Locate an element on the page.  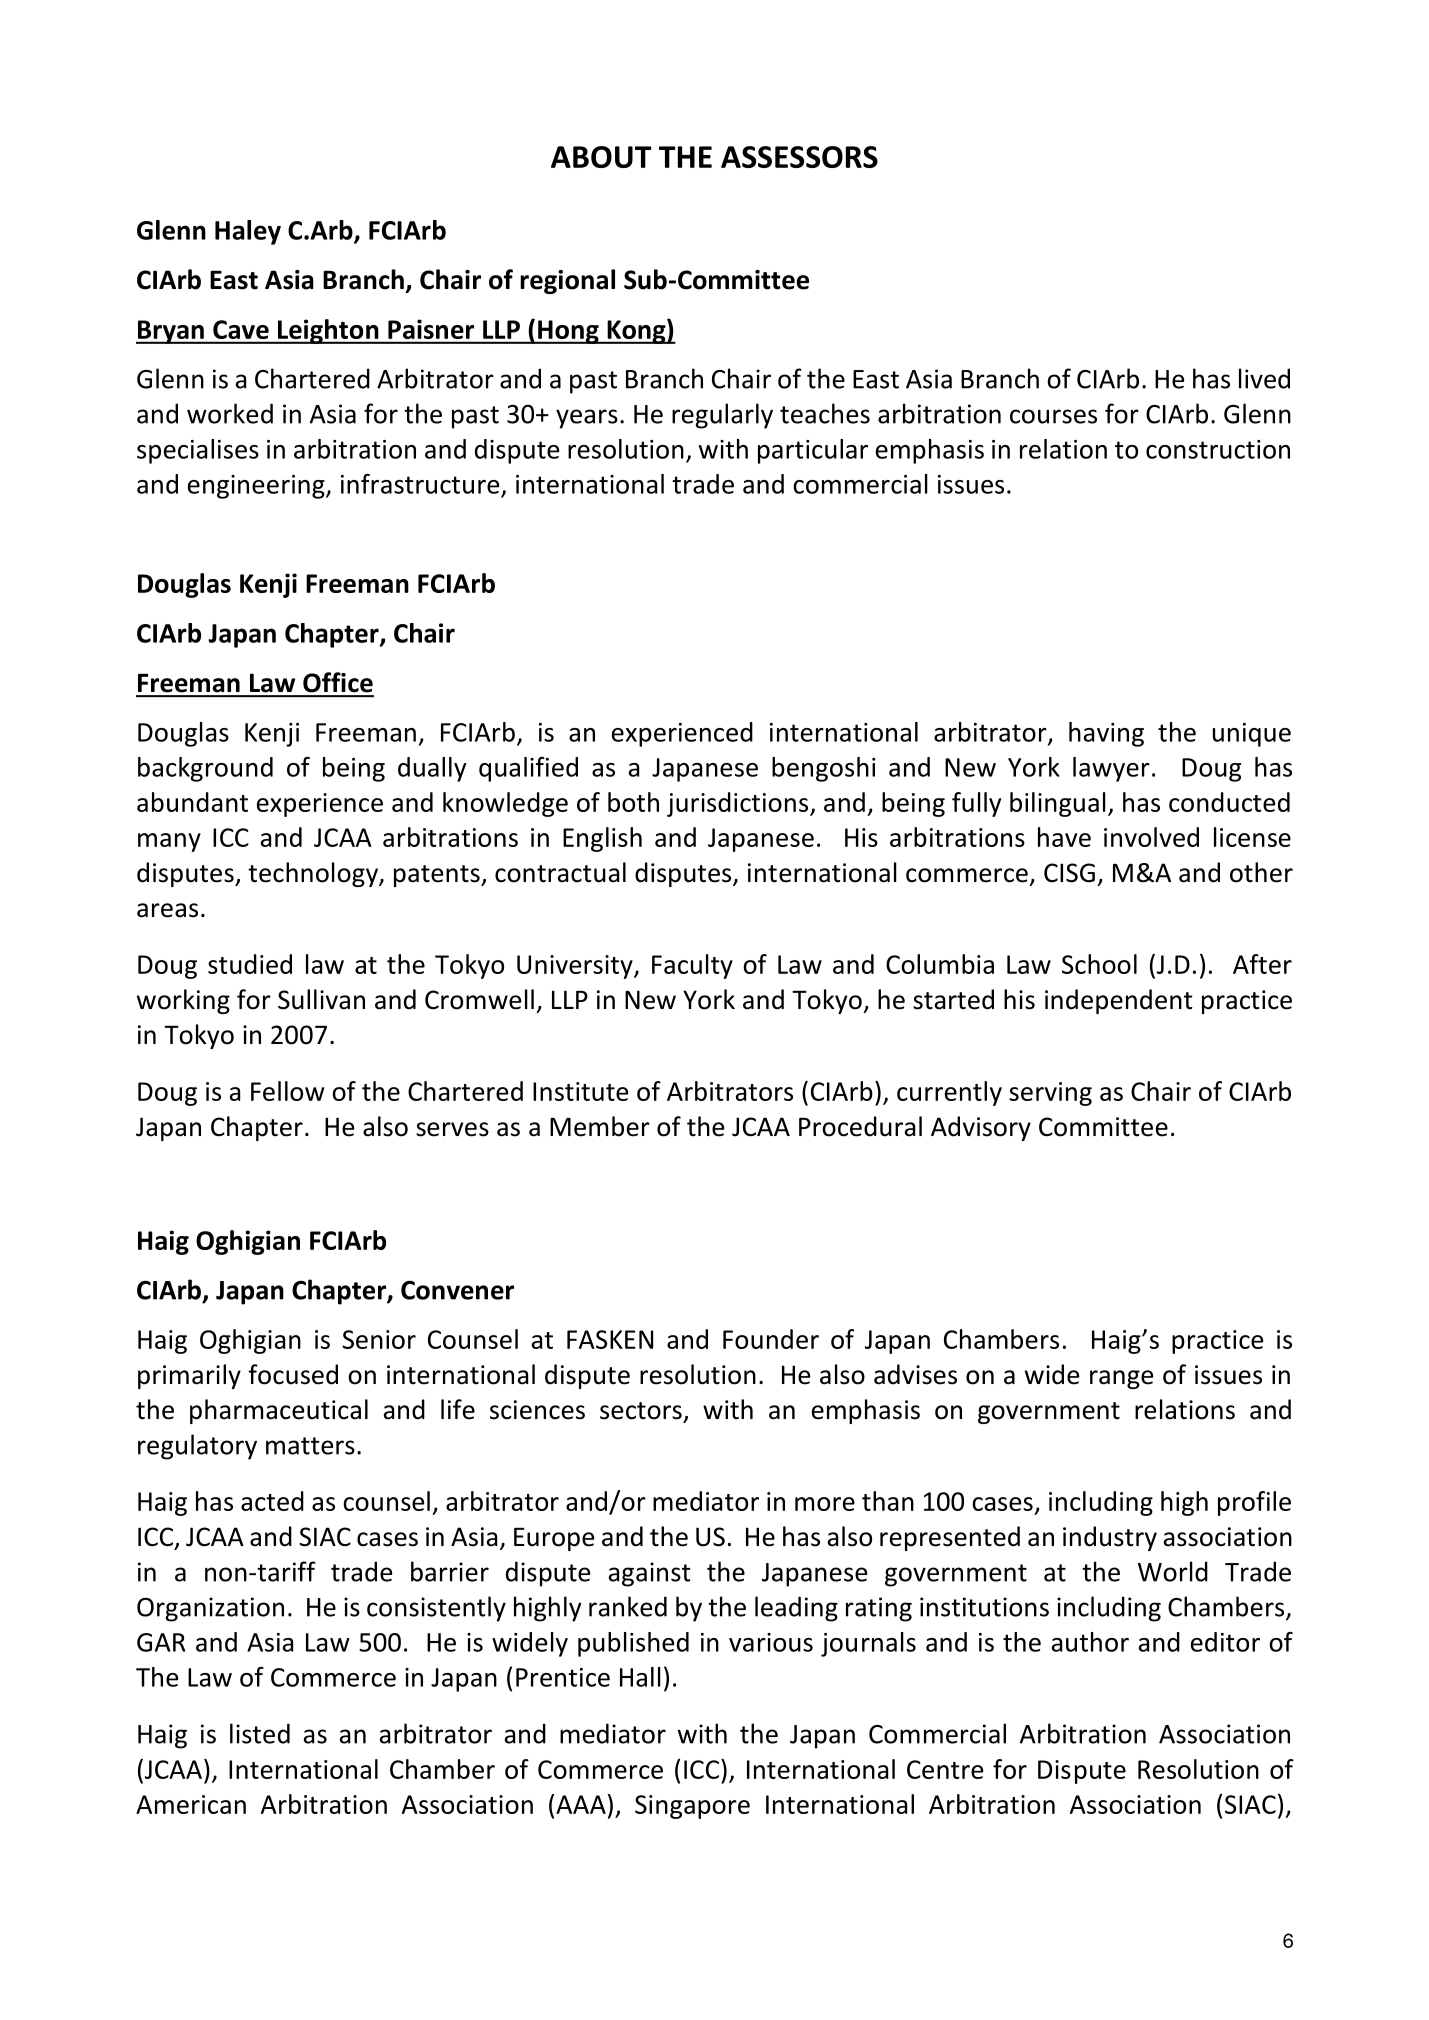
Founder is located at coordinates (771, 1339).
